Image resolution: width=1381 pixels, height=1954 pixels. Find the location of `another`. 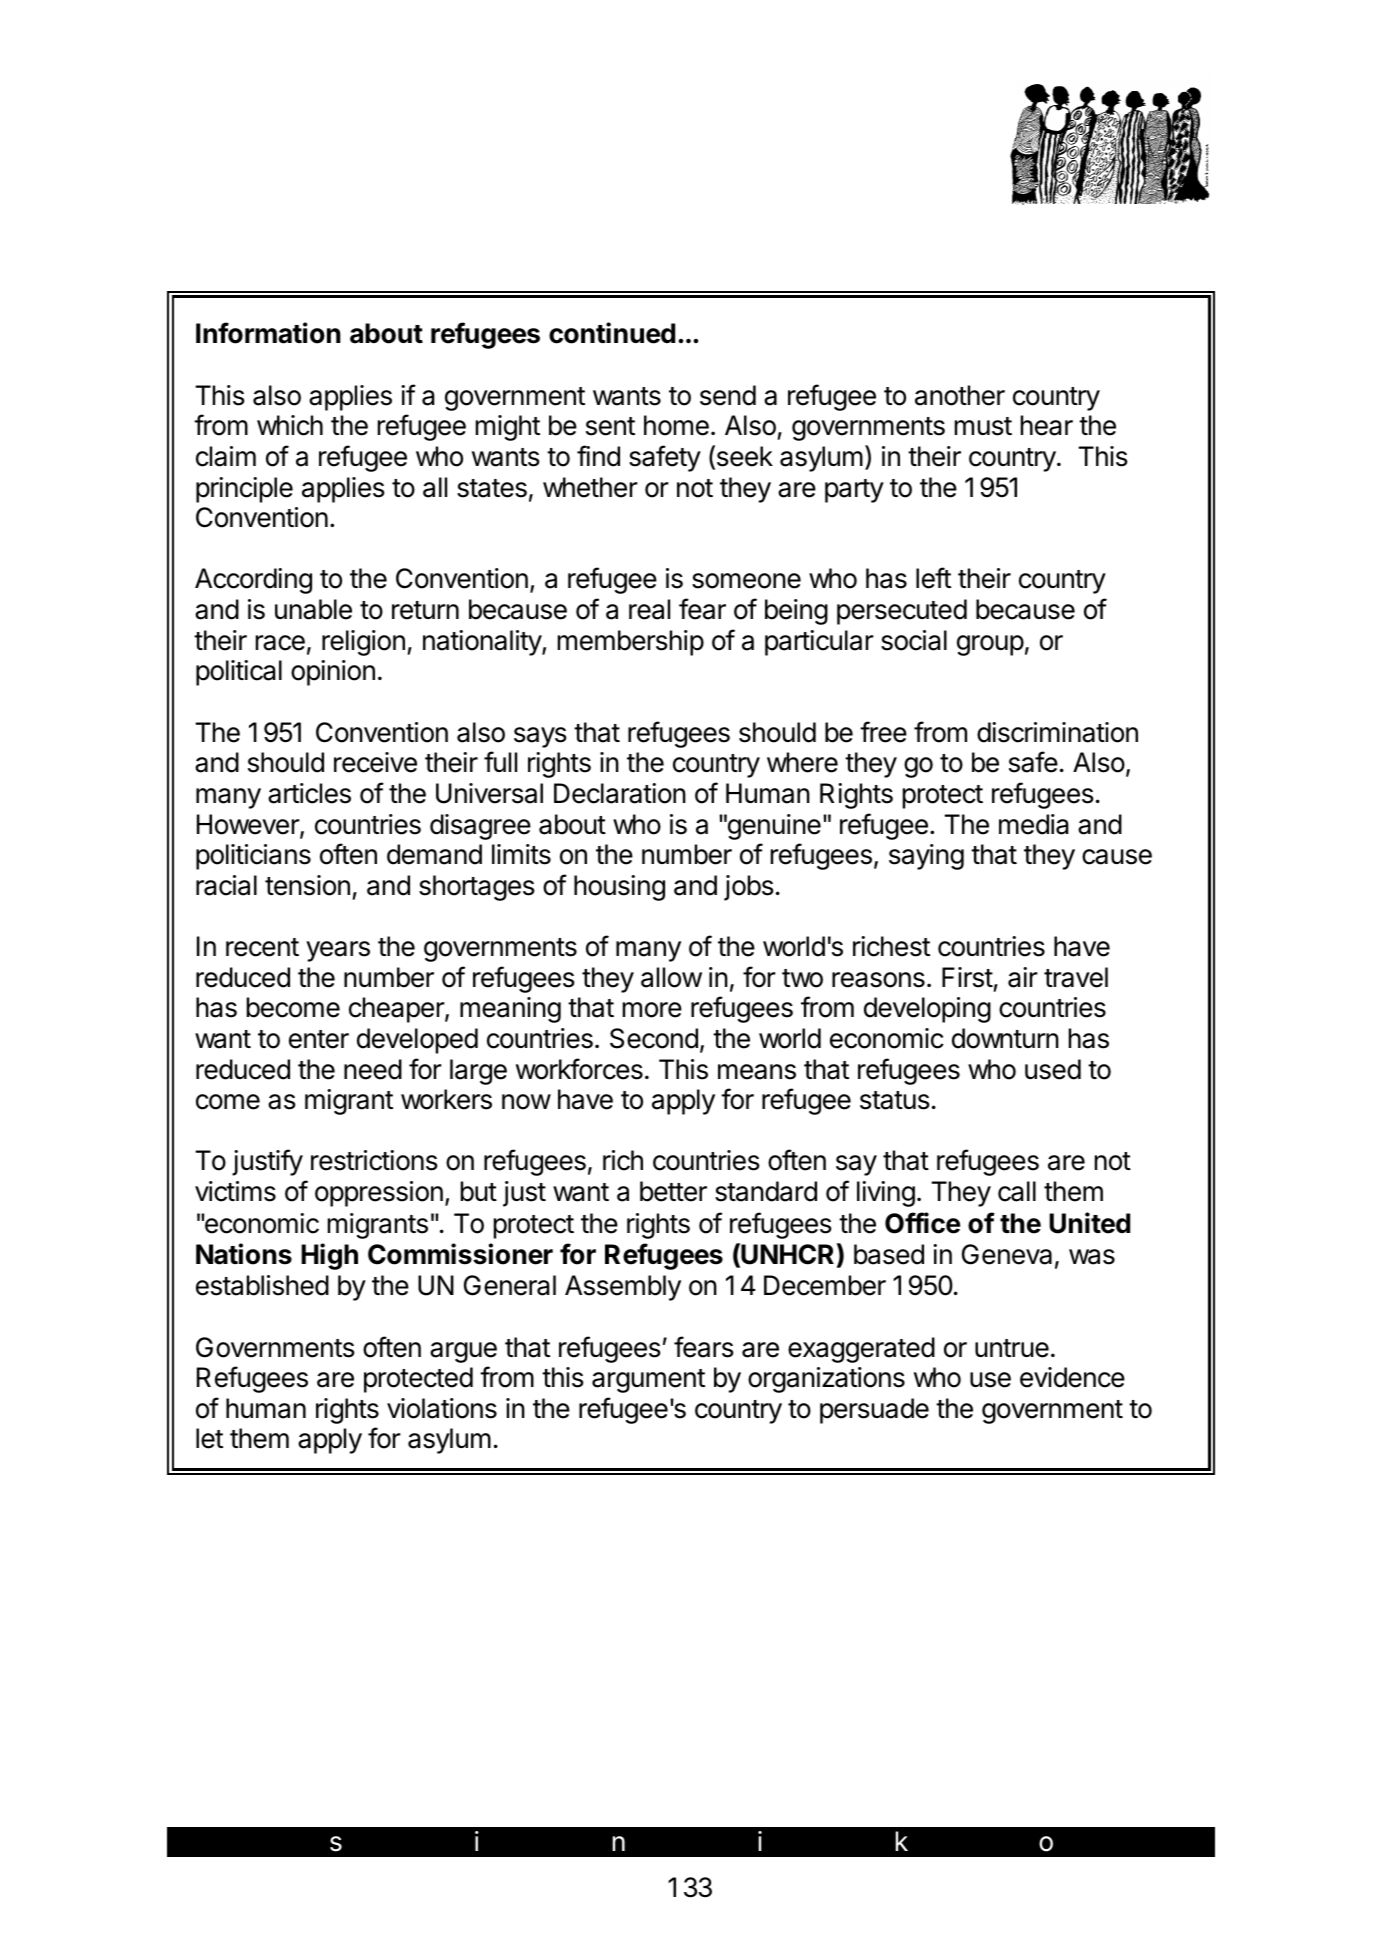

another is located at coordinates (960, 395).
